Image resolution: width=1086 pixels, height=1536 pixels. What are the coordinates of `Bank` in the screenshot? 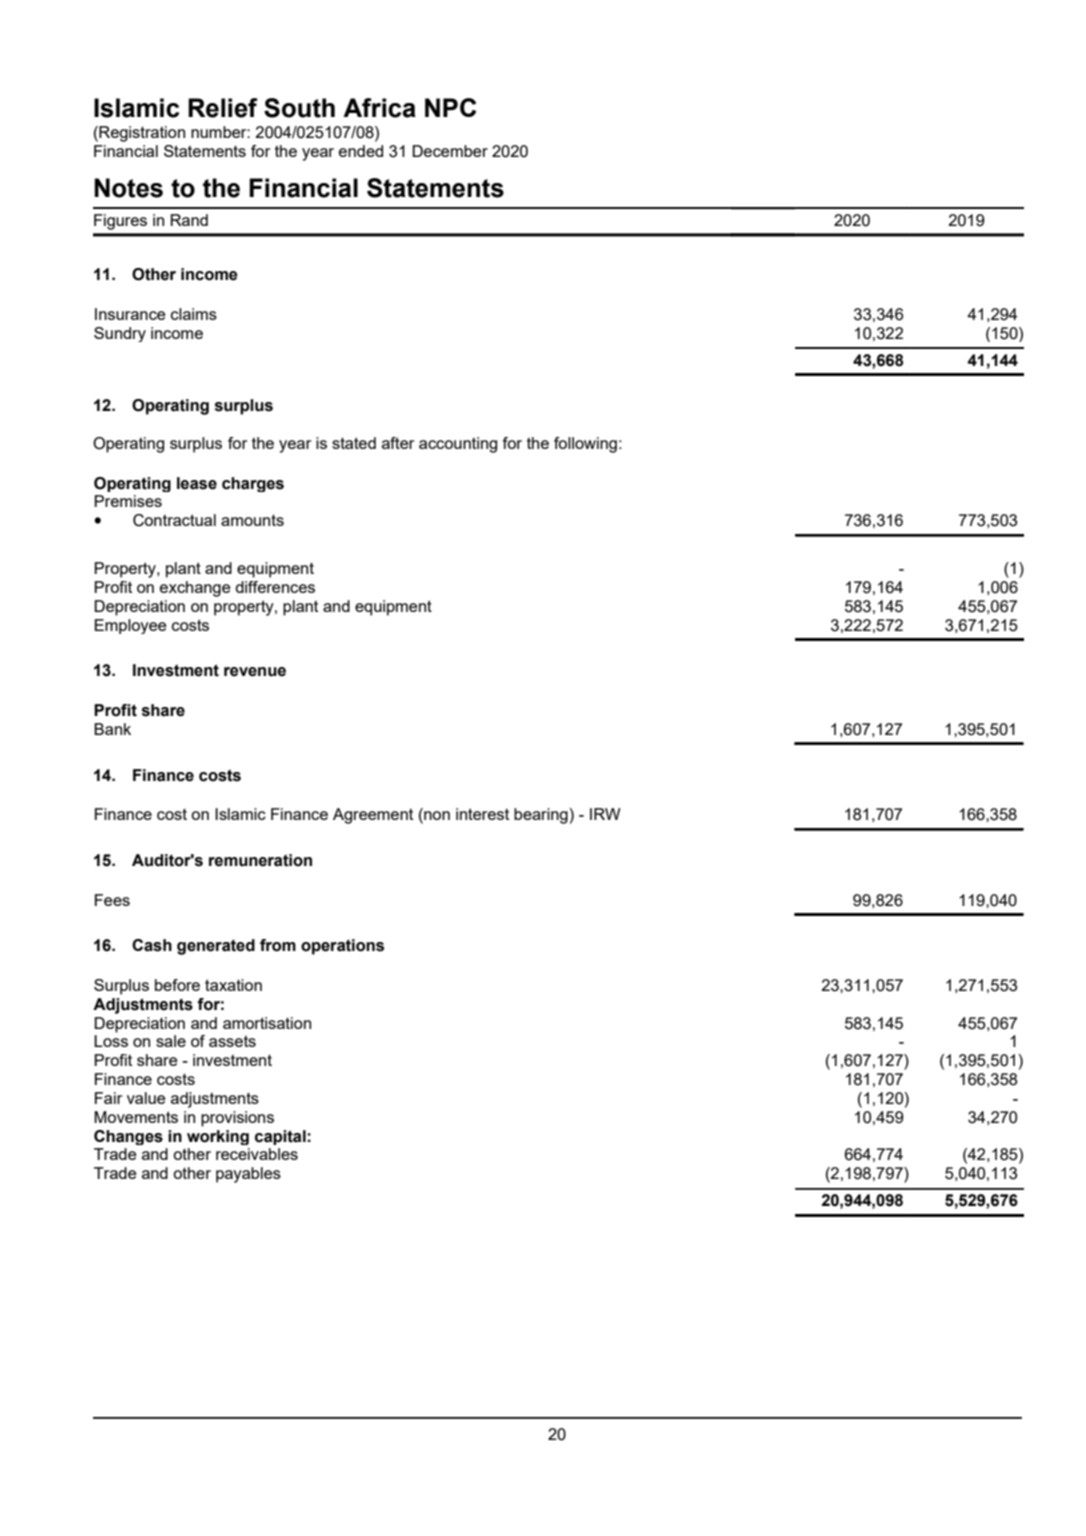 It's located at (112, 729).
